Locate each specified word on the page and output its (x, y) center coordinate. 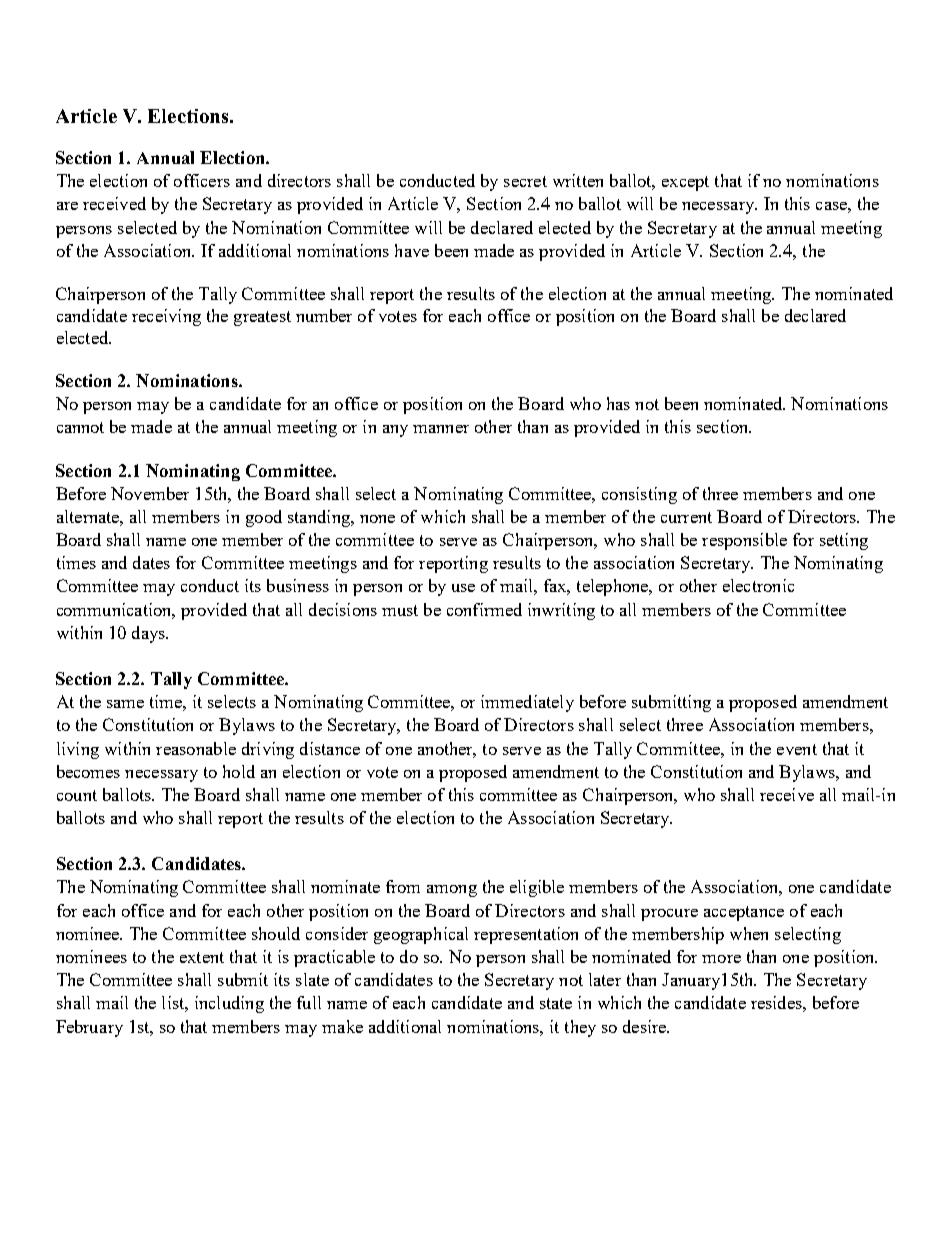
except (685, 183)
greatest (262, 318)
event (797, 749)
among (452, 891)
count (77, 795)
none (377, 519)
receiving (166, 317)
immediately (527, 703)
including (229, 1004)
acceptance (744, 913)
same (125, 704)
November (150, 493)
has (618, 403)
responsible (744, 541)
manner (441, 429)
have (412, 250)
